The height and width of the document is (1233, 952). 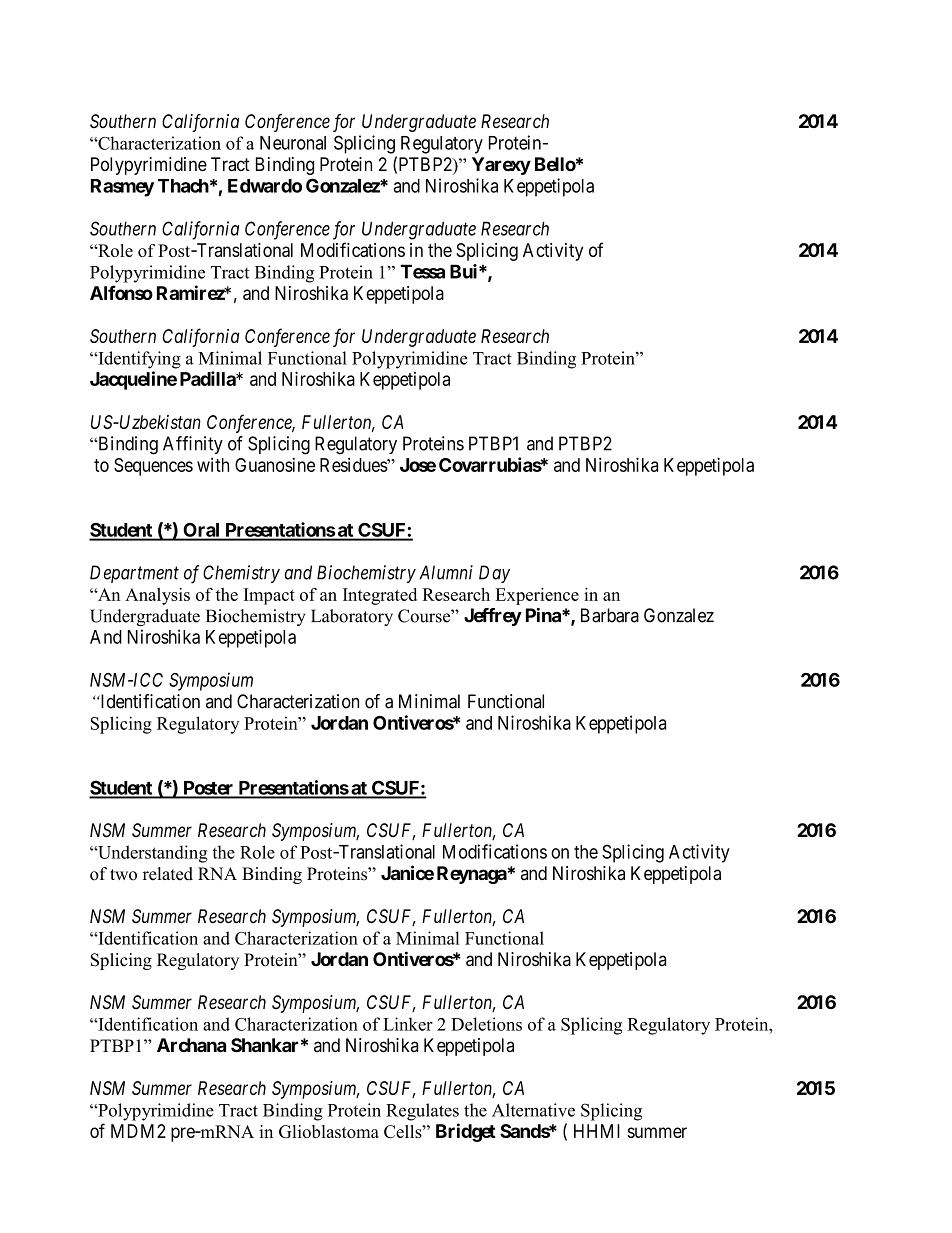 What do you see at coordinates (329, 1131) in the document?
I see `Glioblastoma` at bounding box center [329, 1131].
